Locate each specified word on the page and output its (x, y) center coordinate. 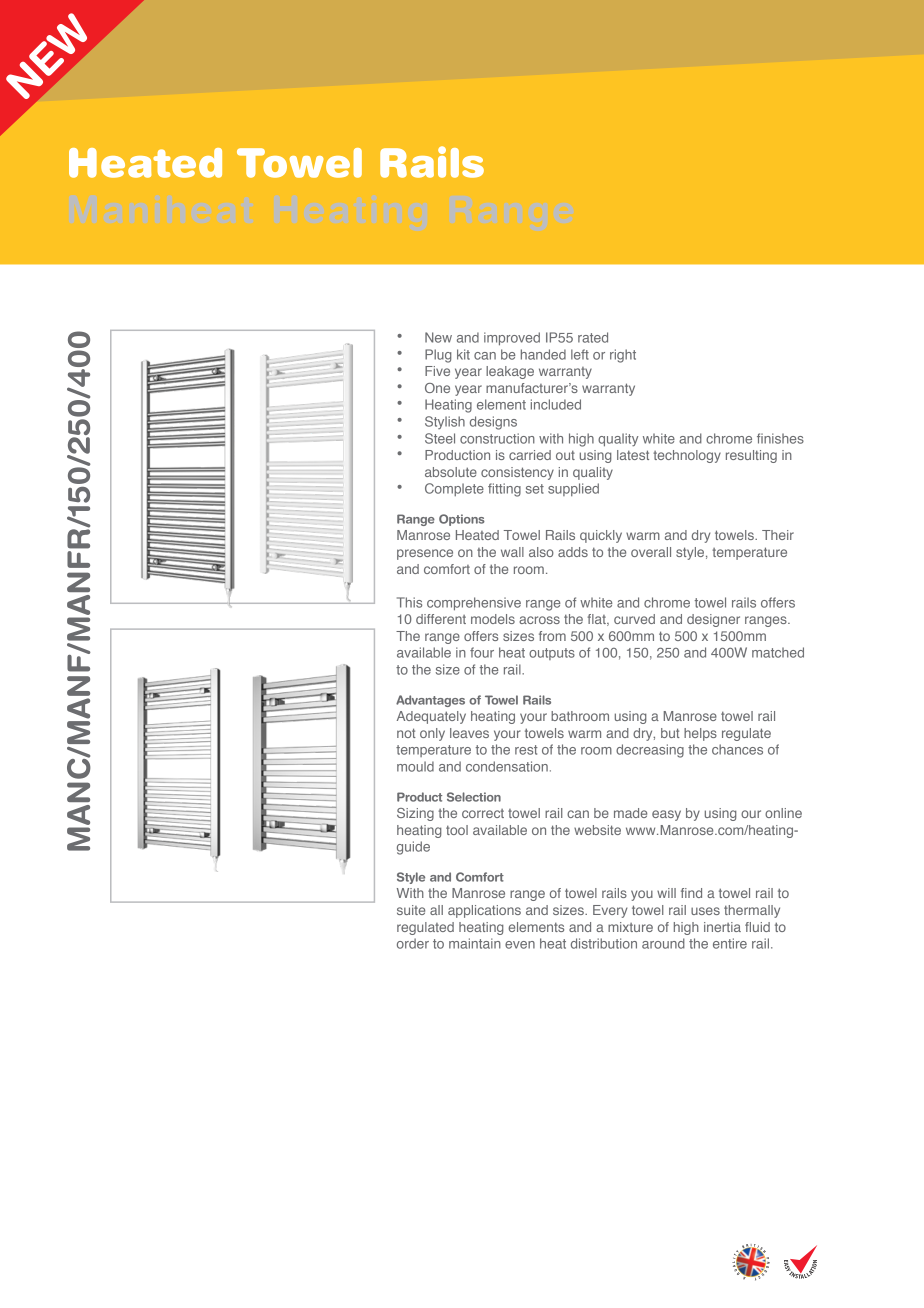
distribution (604, 943)
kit (463, 354)
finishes (780, 438)
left (580, 354)
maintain (475, 943)
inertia (722, 927)
